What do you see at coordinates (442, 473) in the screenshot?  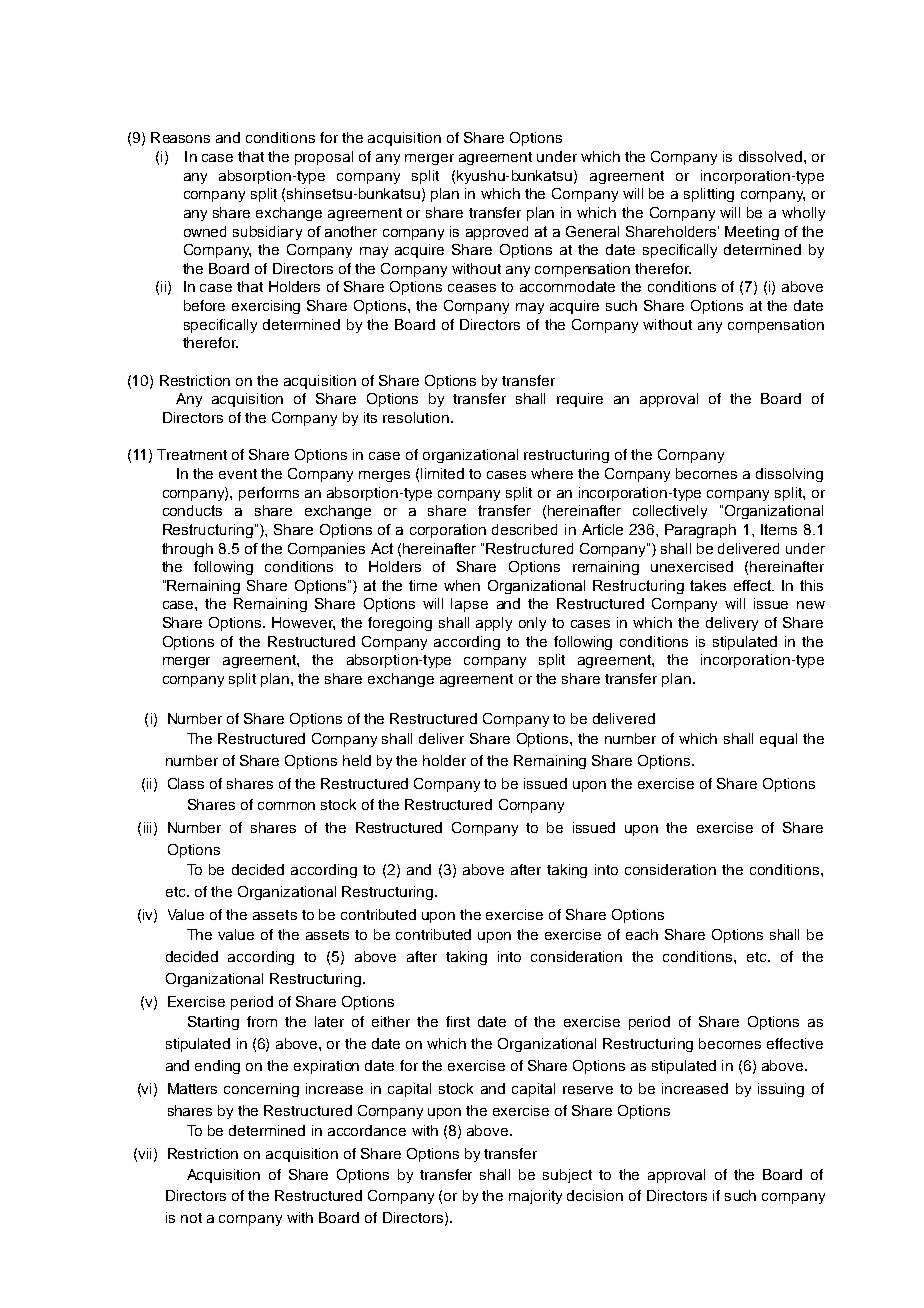 I see `limited` at bounding box center [442, 473].
